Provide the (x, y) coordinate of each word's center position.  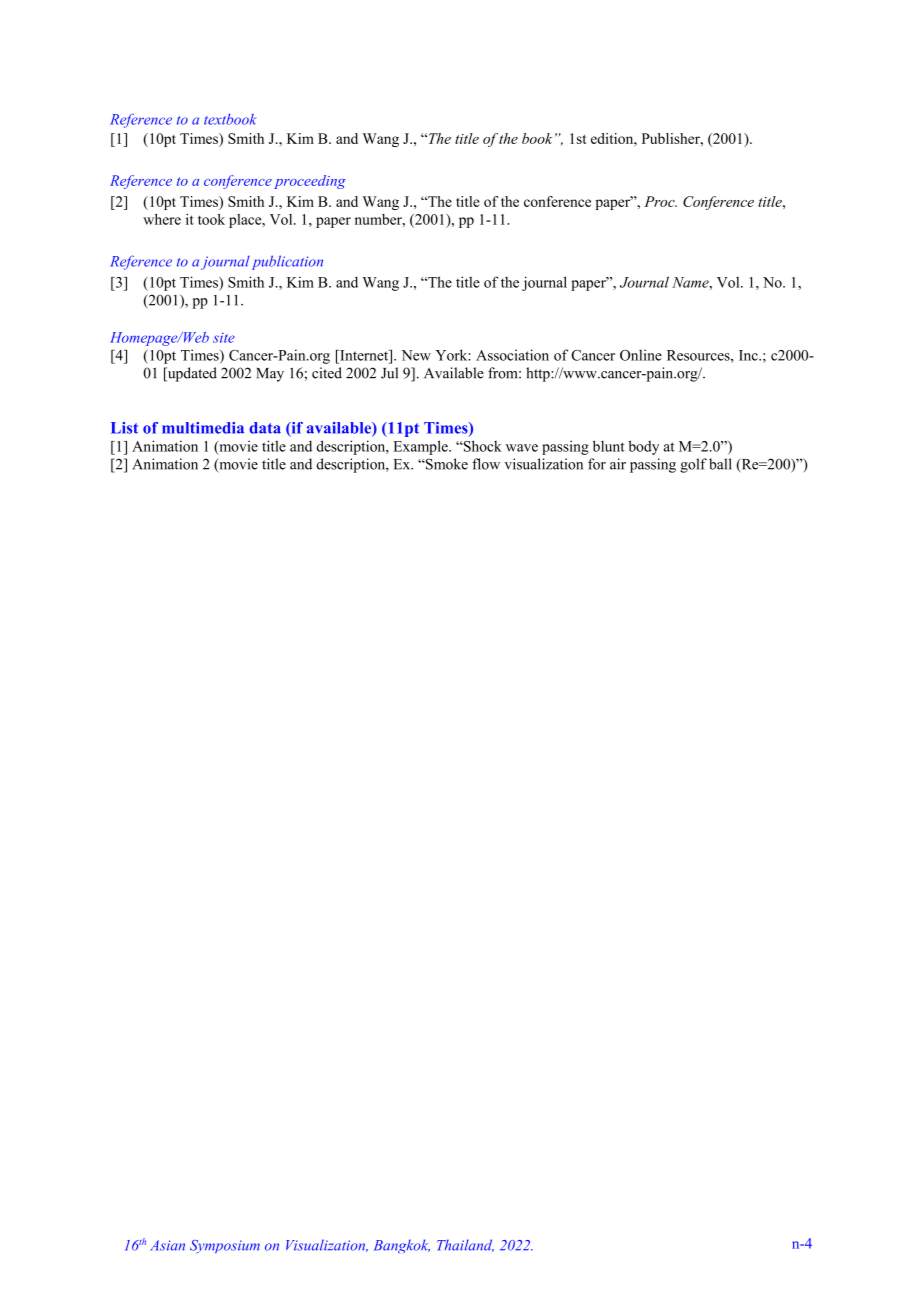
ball (720, 464)
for (597, 464)
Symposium (225, 1246)
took (211, 219)
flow (486, 464)
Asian (167, 1245)
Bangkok (402, 1246)
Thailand (465, 1245)
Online (641, 355)
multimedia (203, 428)
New (416, 355)
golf (693, 465)
